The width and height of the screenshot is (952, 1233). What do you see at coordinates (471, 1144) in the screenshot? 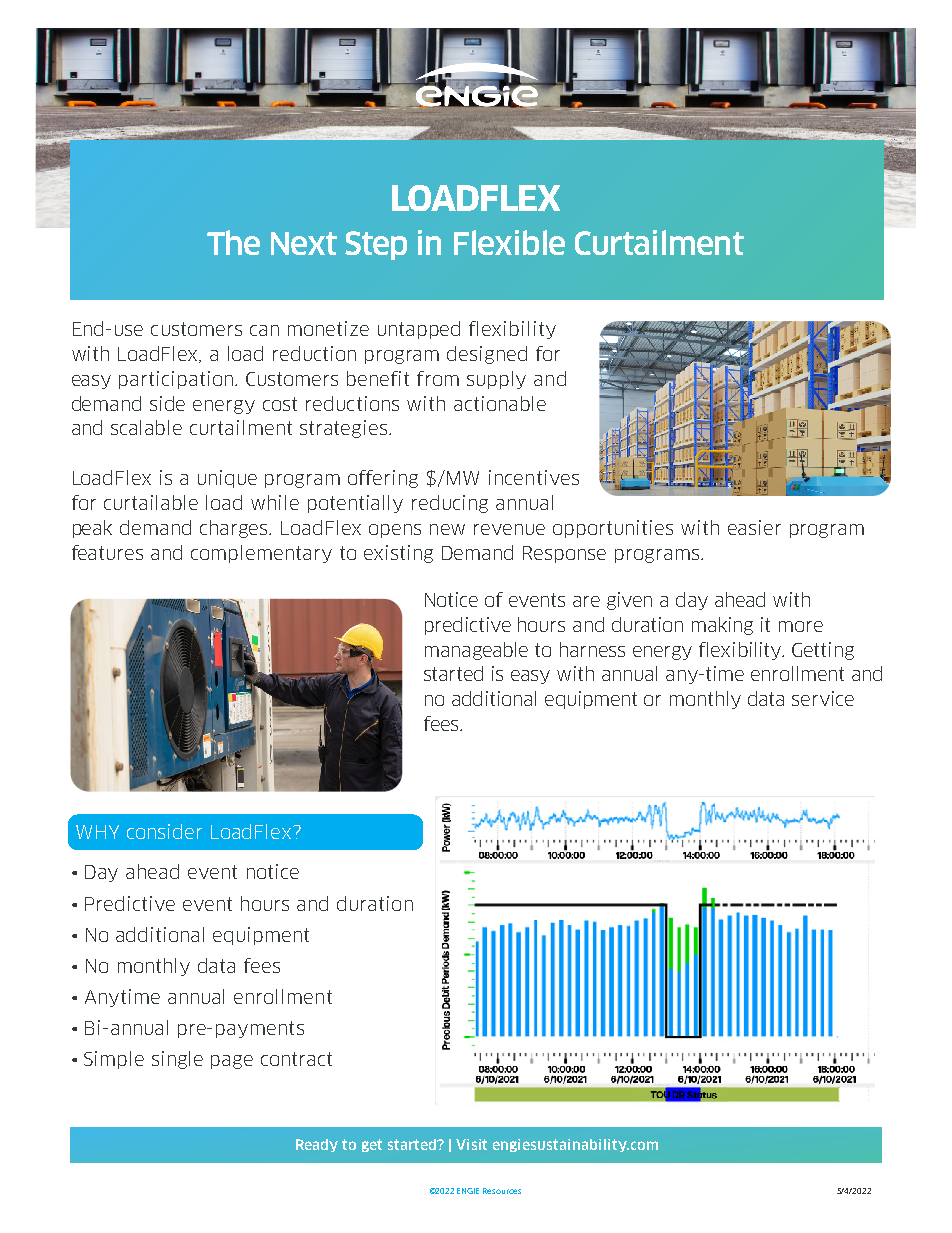
I see `Visit` at bounding box center [471, 1144].
